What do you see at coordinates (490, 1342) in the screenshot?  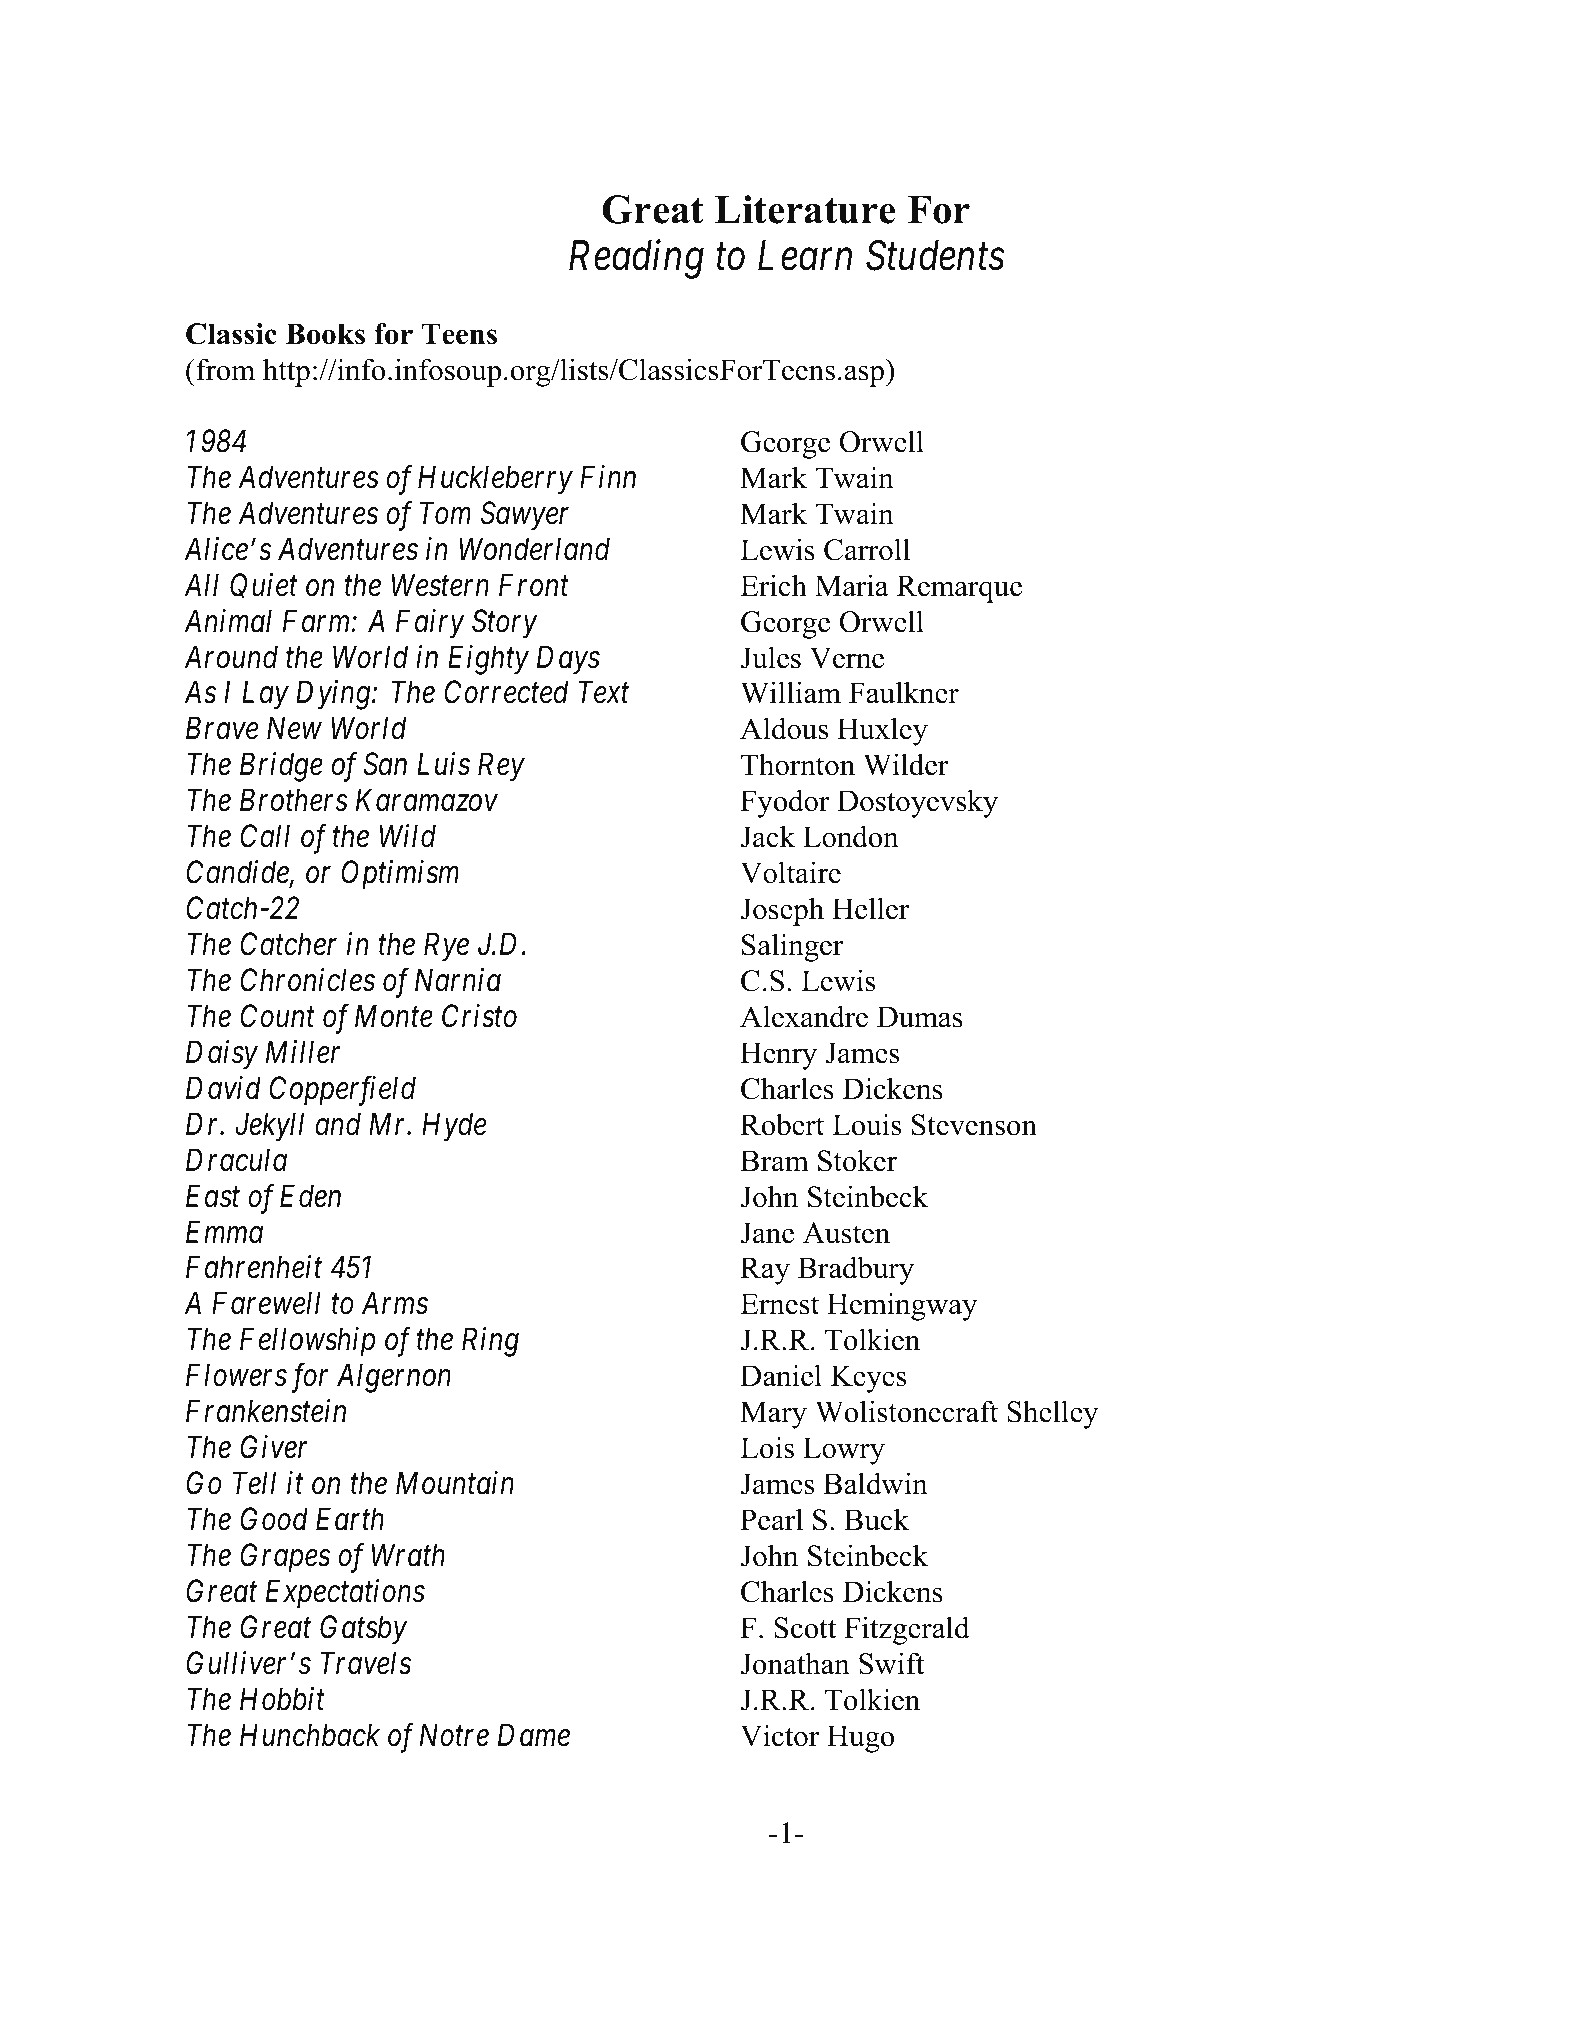 I see `Ring` at bounding box center [490, 1342].
